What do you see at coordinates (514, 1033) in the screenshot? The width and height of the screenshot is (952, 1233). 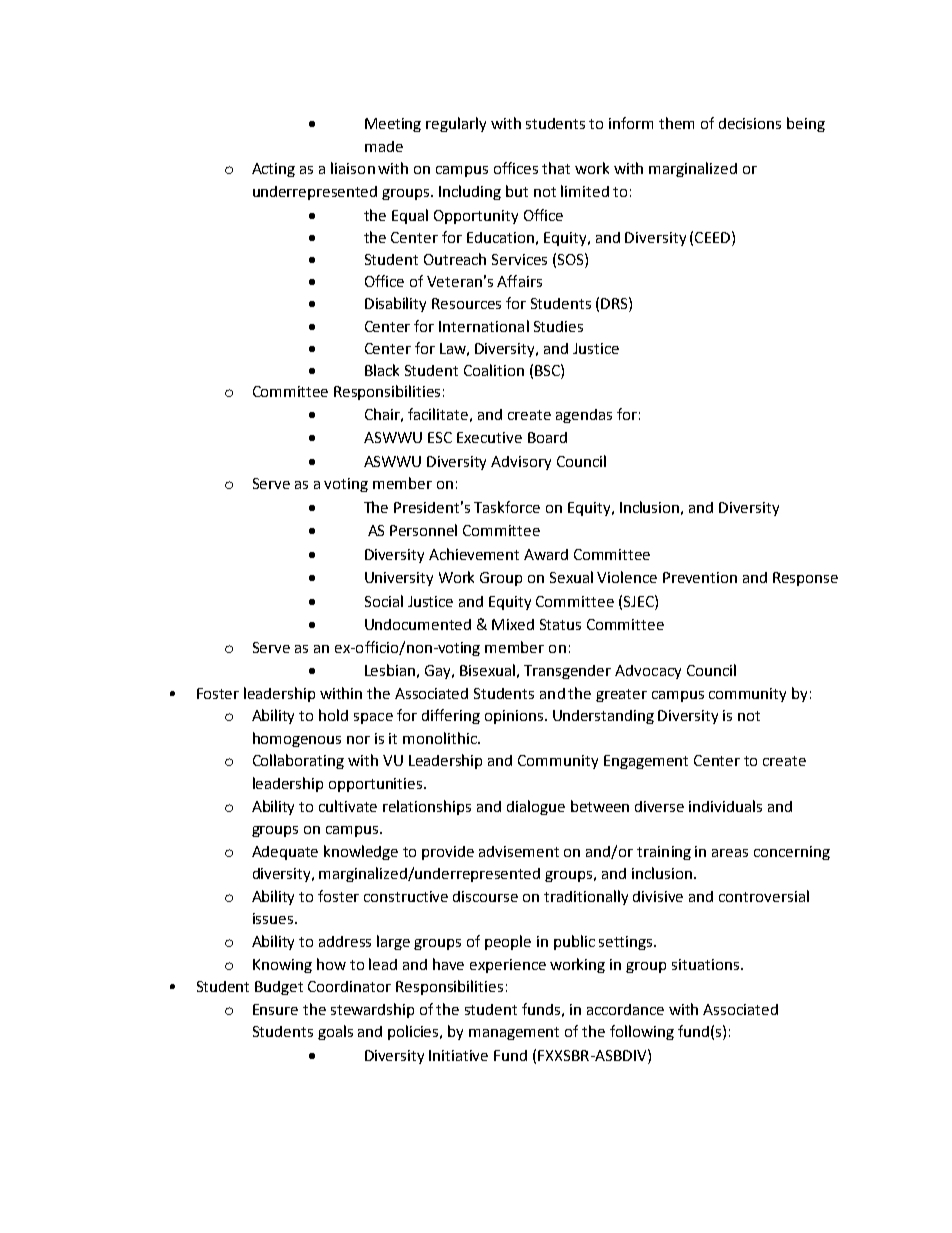 I see `management` at bounding box center [514, 1033].
